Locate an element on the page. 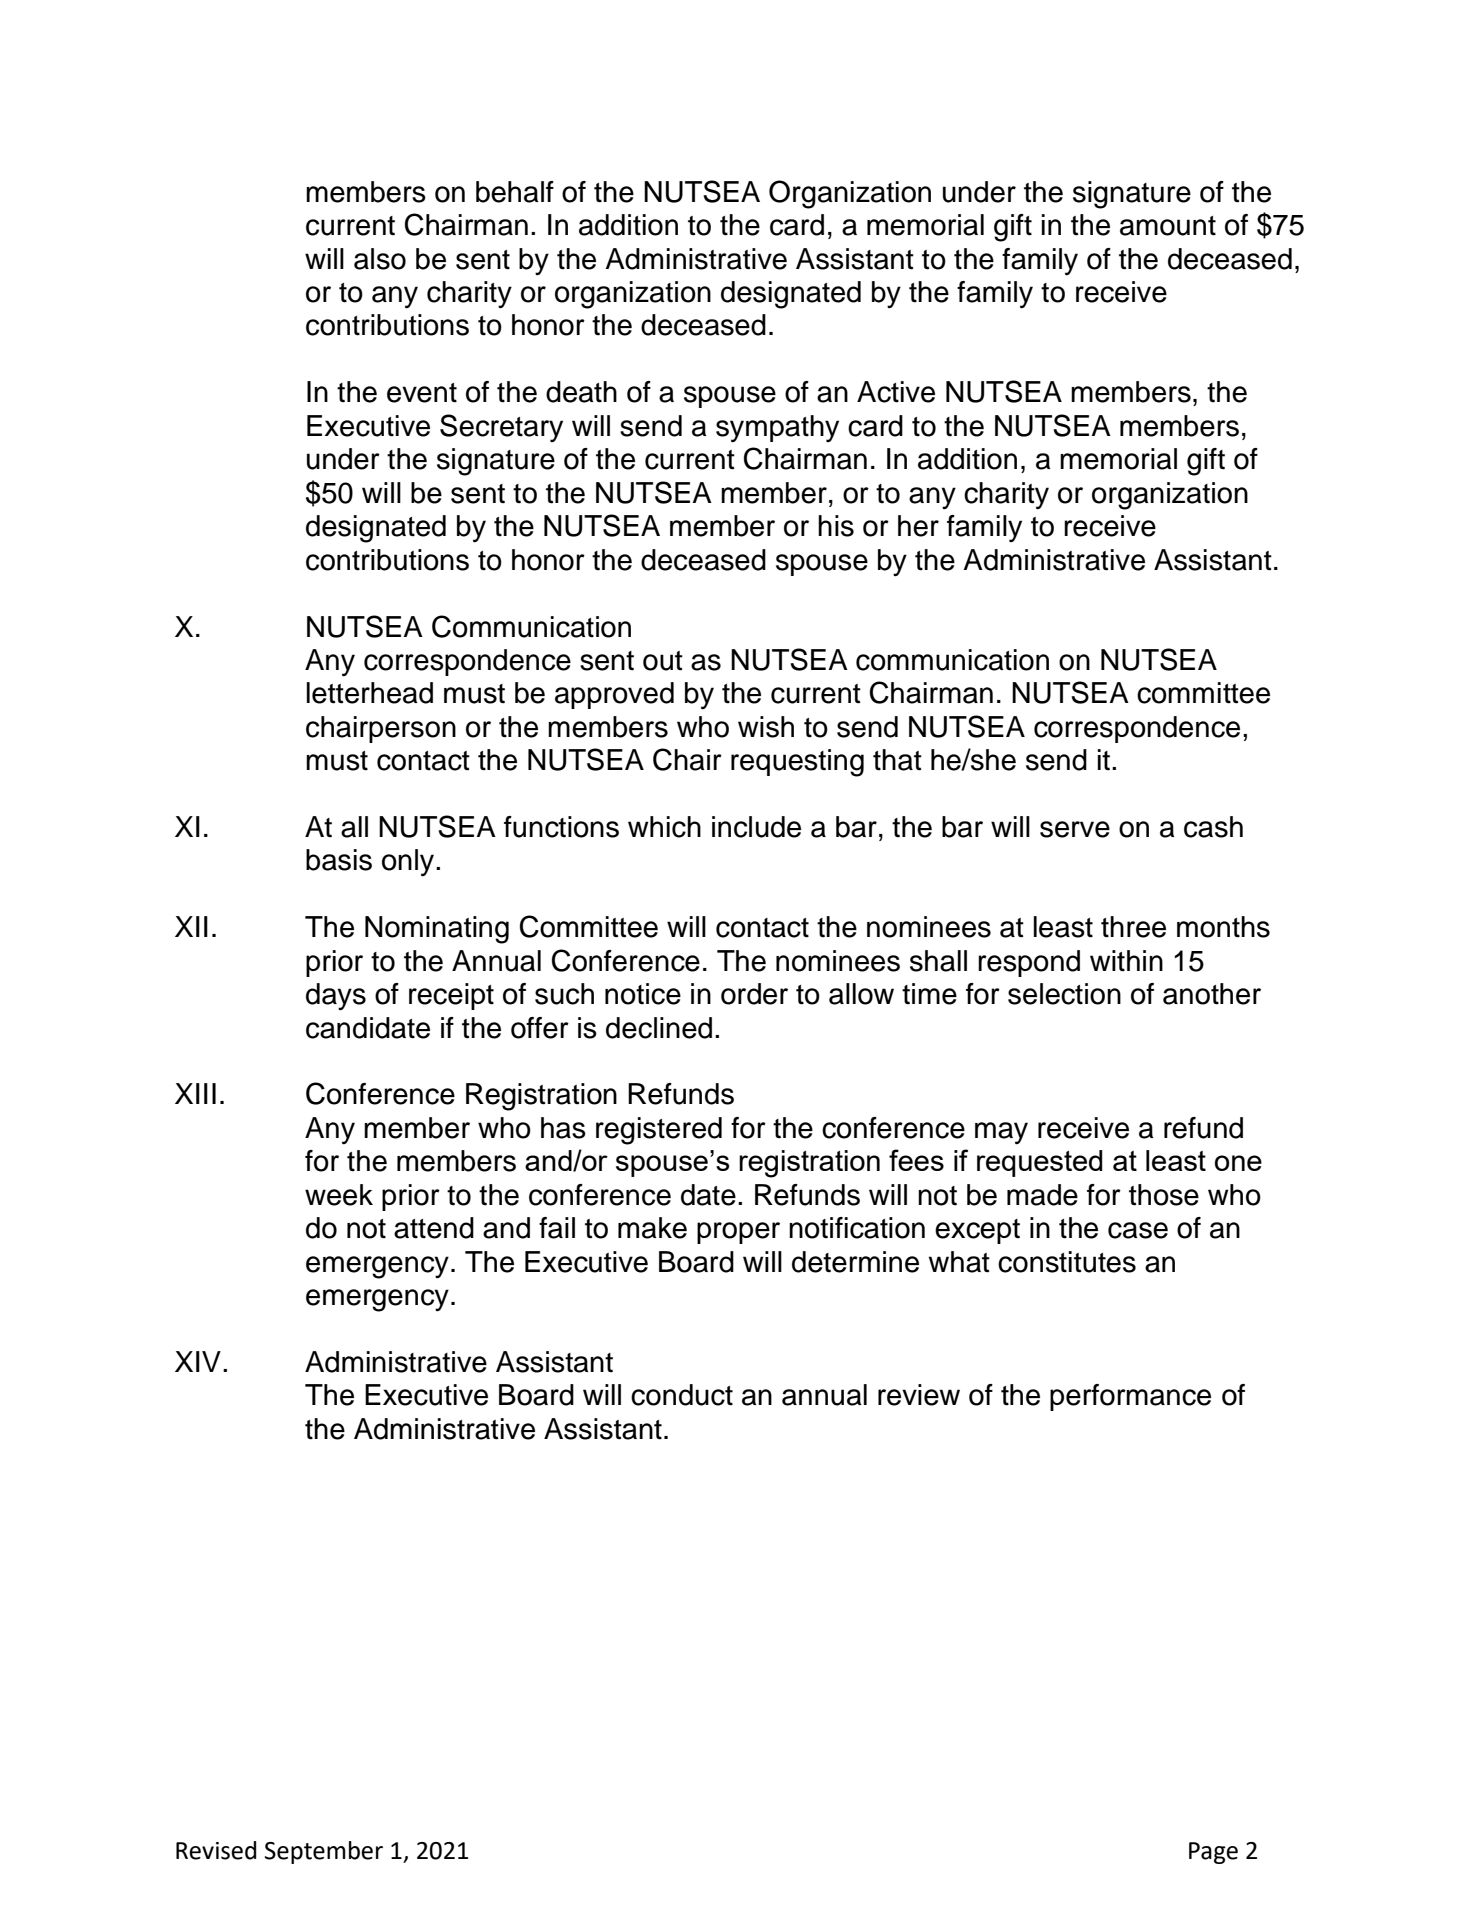 The image size is (1482, 1918). September is located at coordinates (324, 1852).
